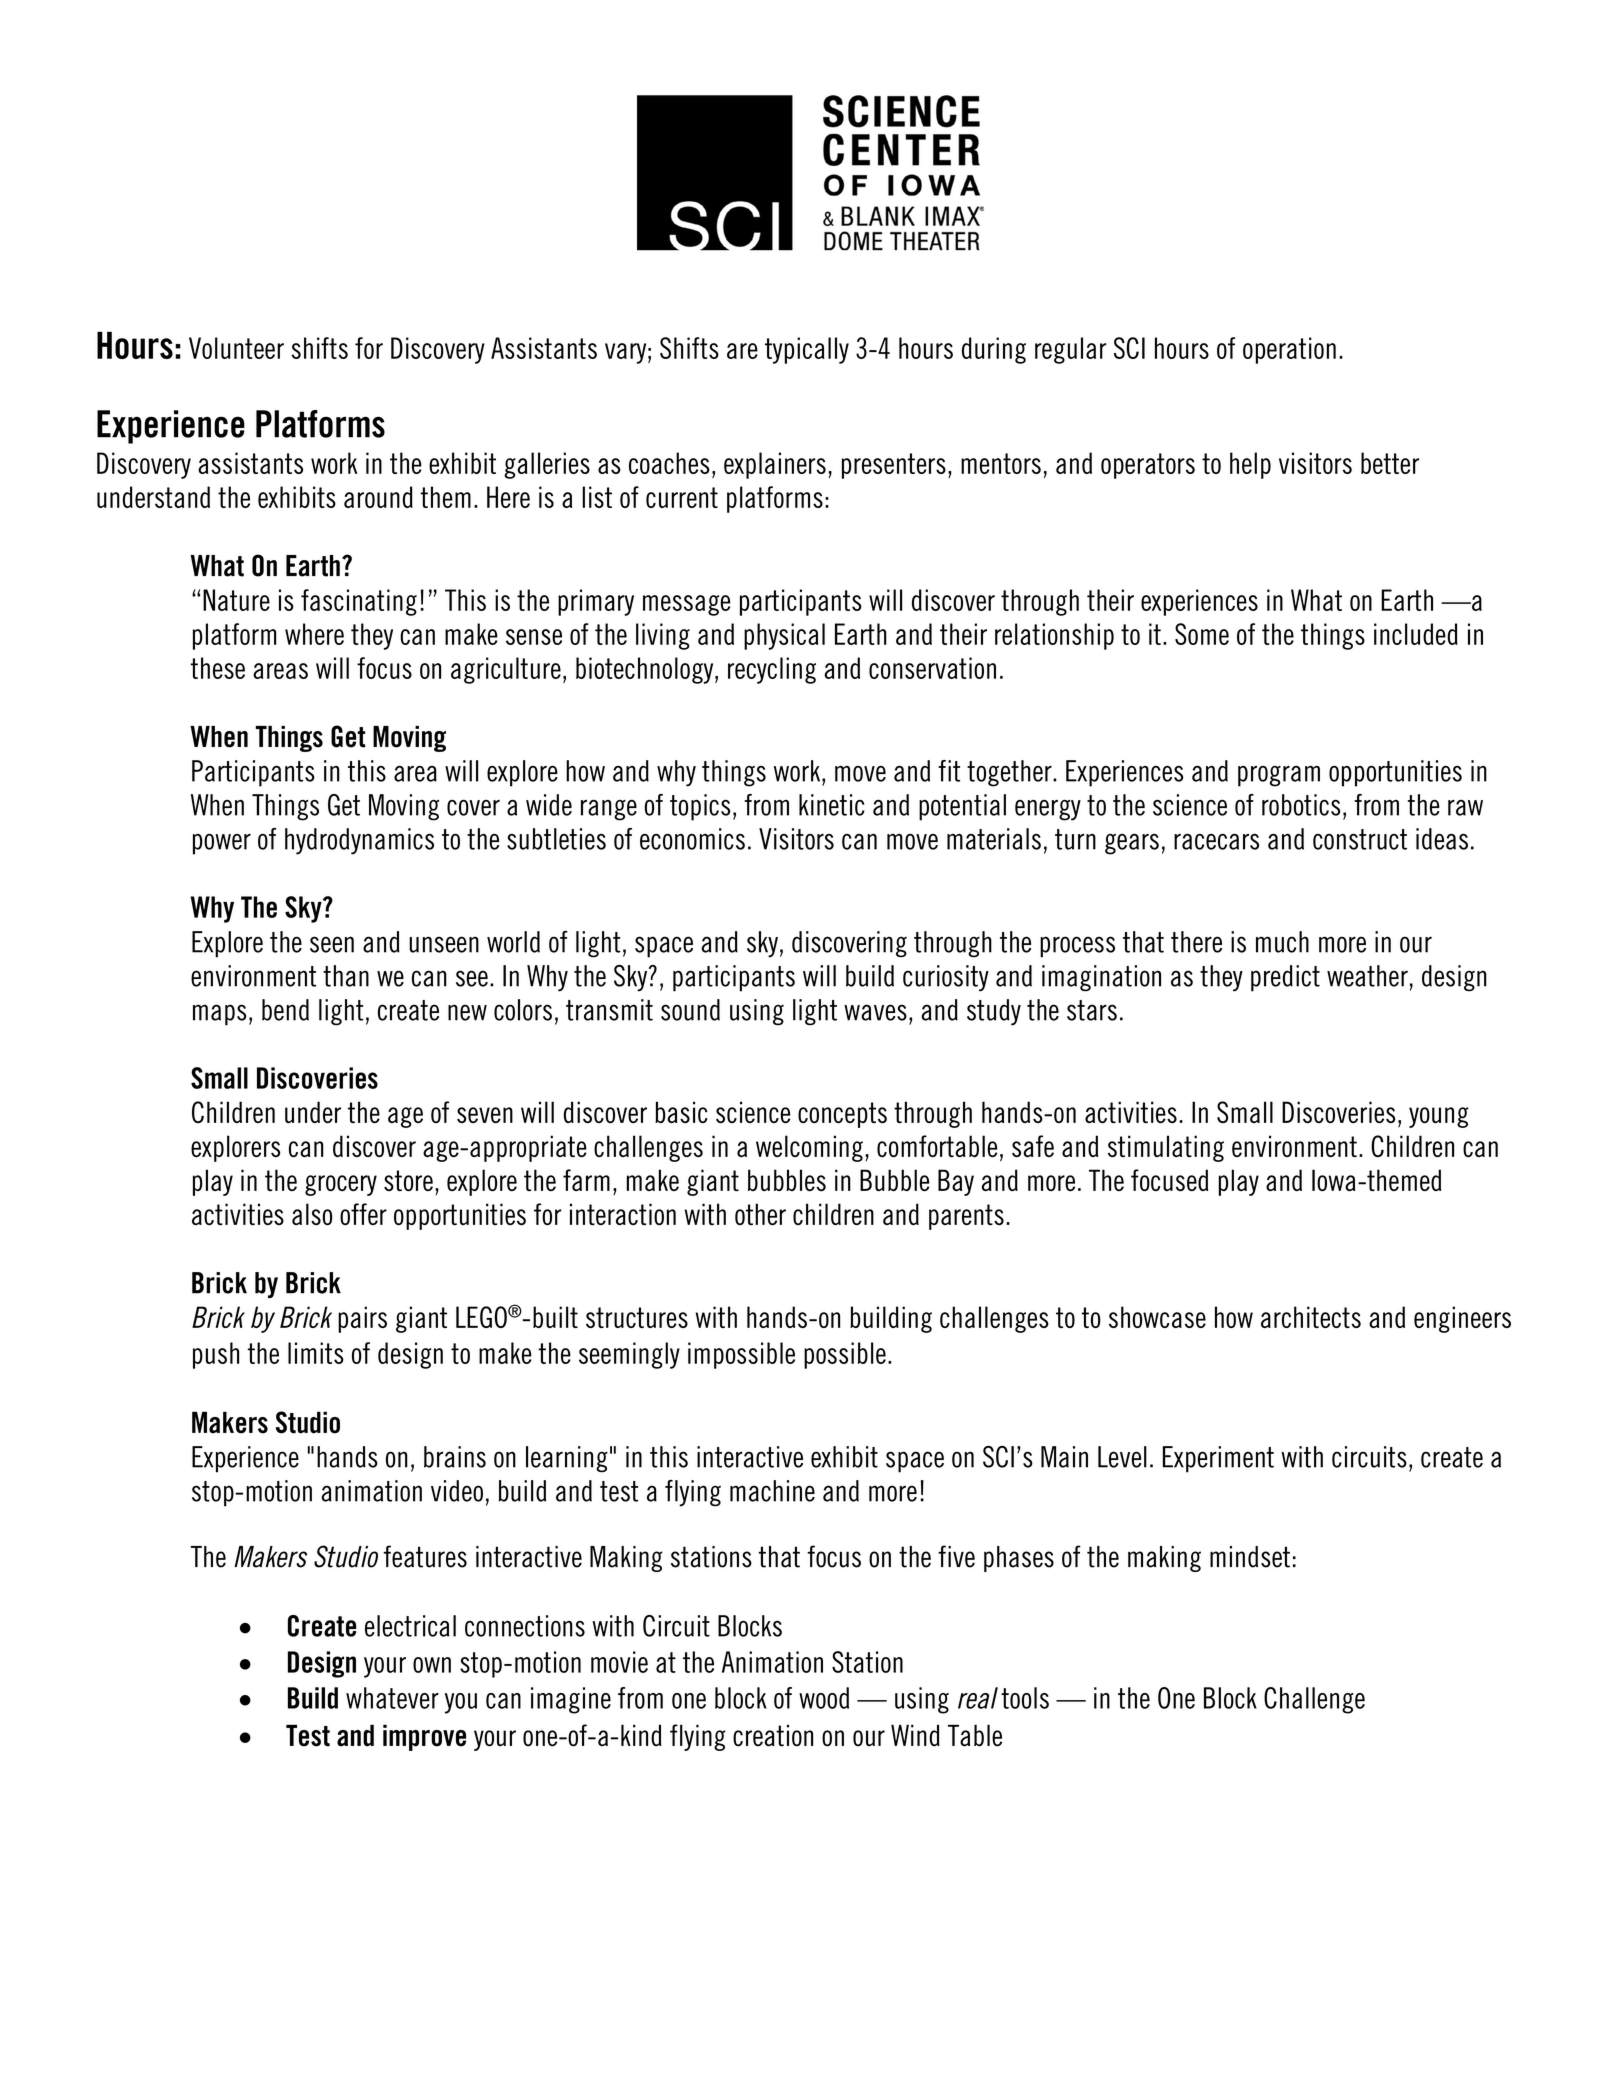  Describe the element at coordinates (1311, 1317) in the screenshot. I see `architects` at that location.
